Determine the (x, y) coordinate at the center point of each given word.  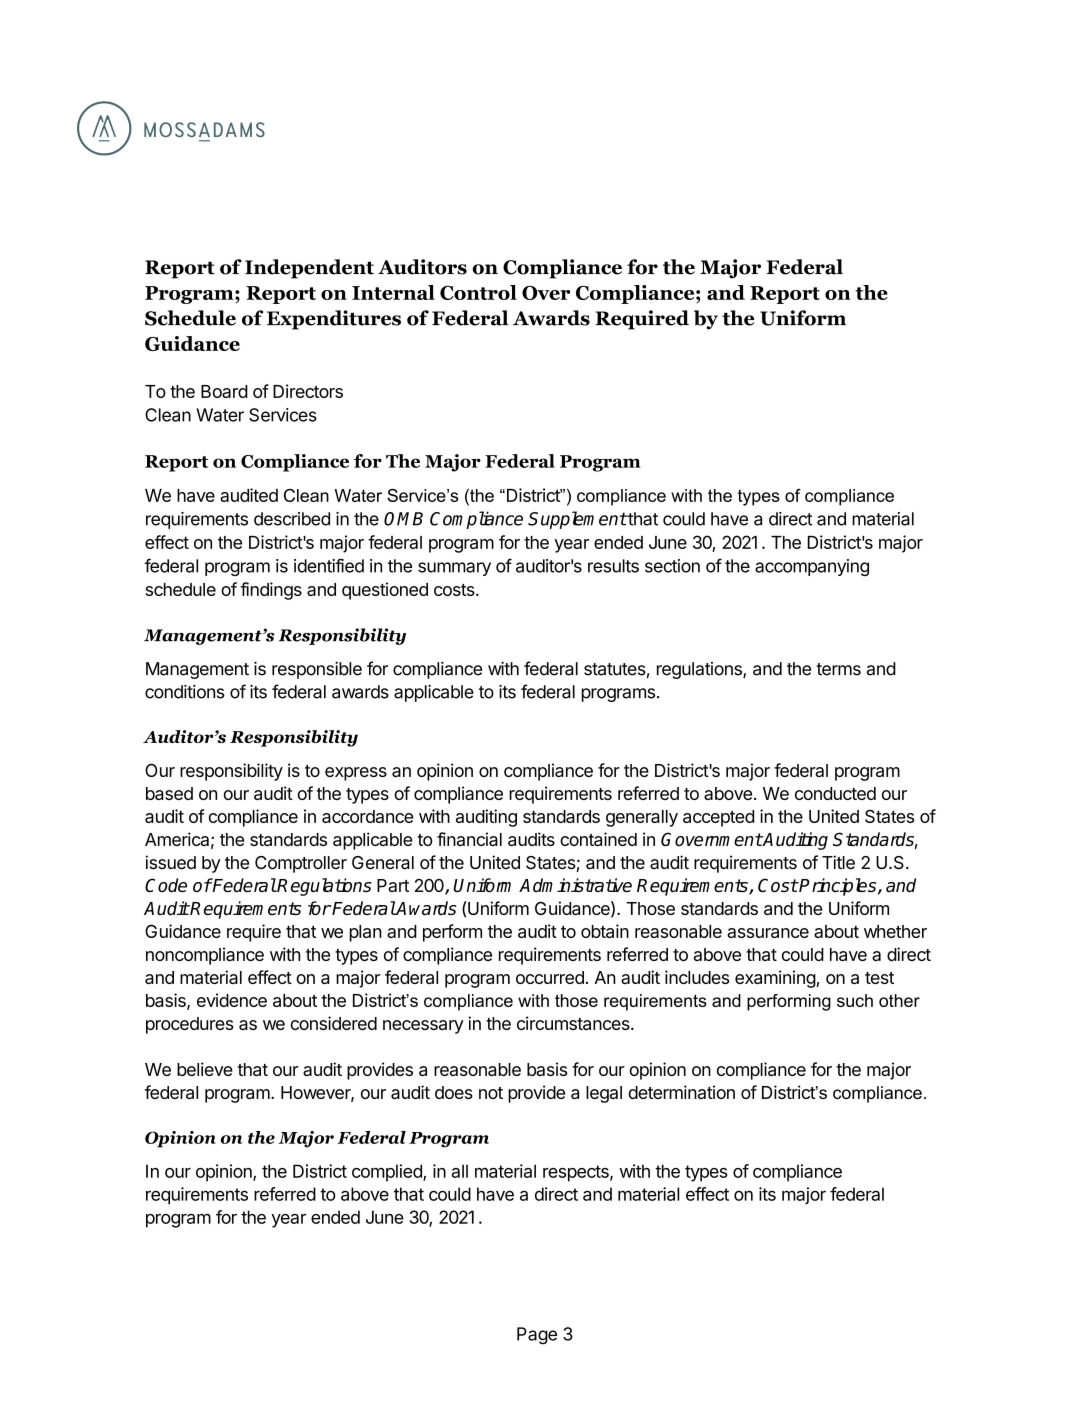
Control (478, 292)
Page (537, 1335)
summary (454, 569)
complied (388, 1173)
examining (775, 979)
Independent (309, 269)
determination (681, 1092)
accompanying (812, 567)
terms (838, 669)
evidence (232, 1000)
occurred (550, 977)
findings (271, 591)
